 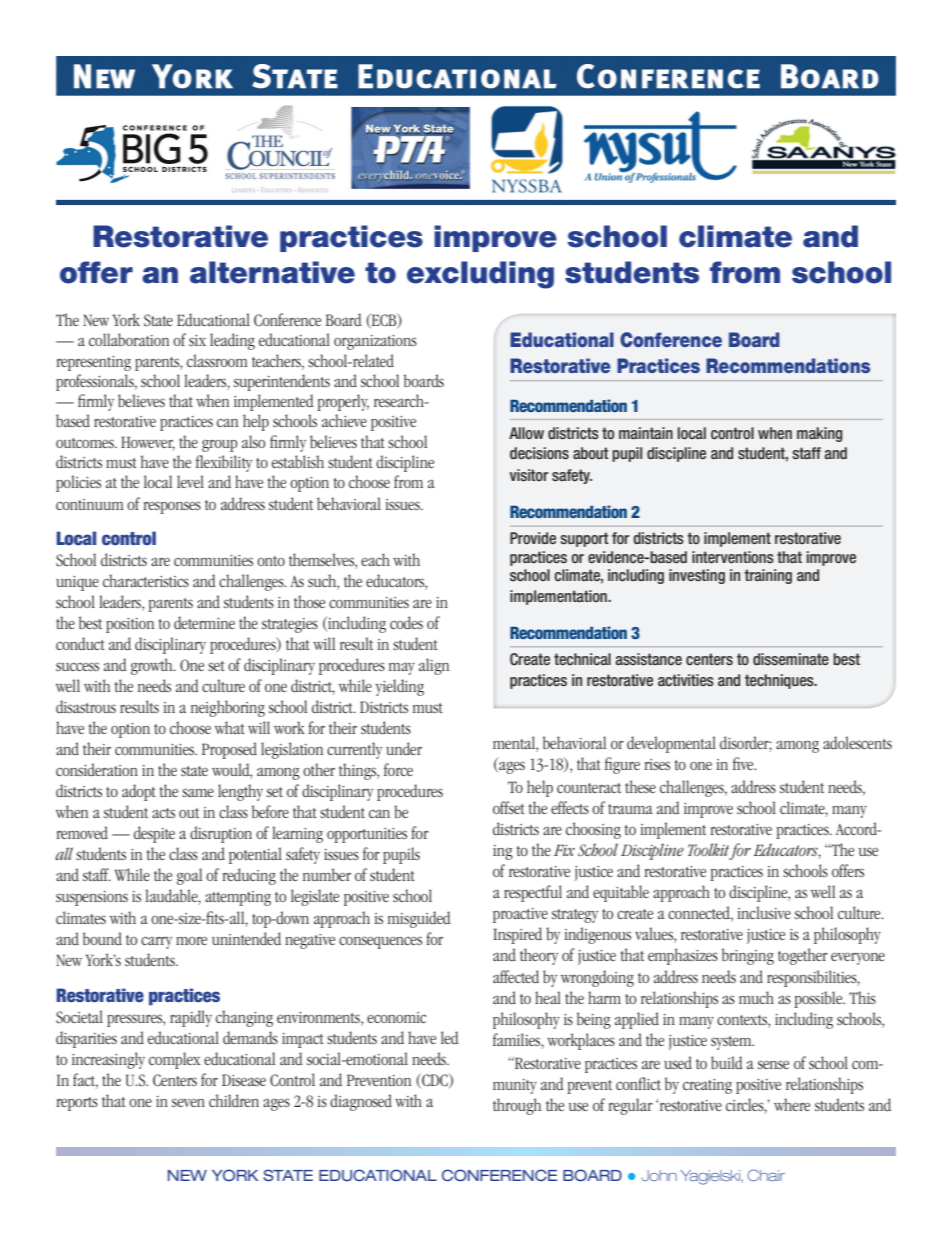 I want to click on under, so click(x=404, y=748).
